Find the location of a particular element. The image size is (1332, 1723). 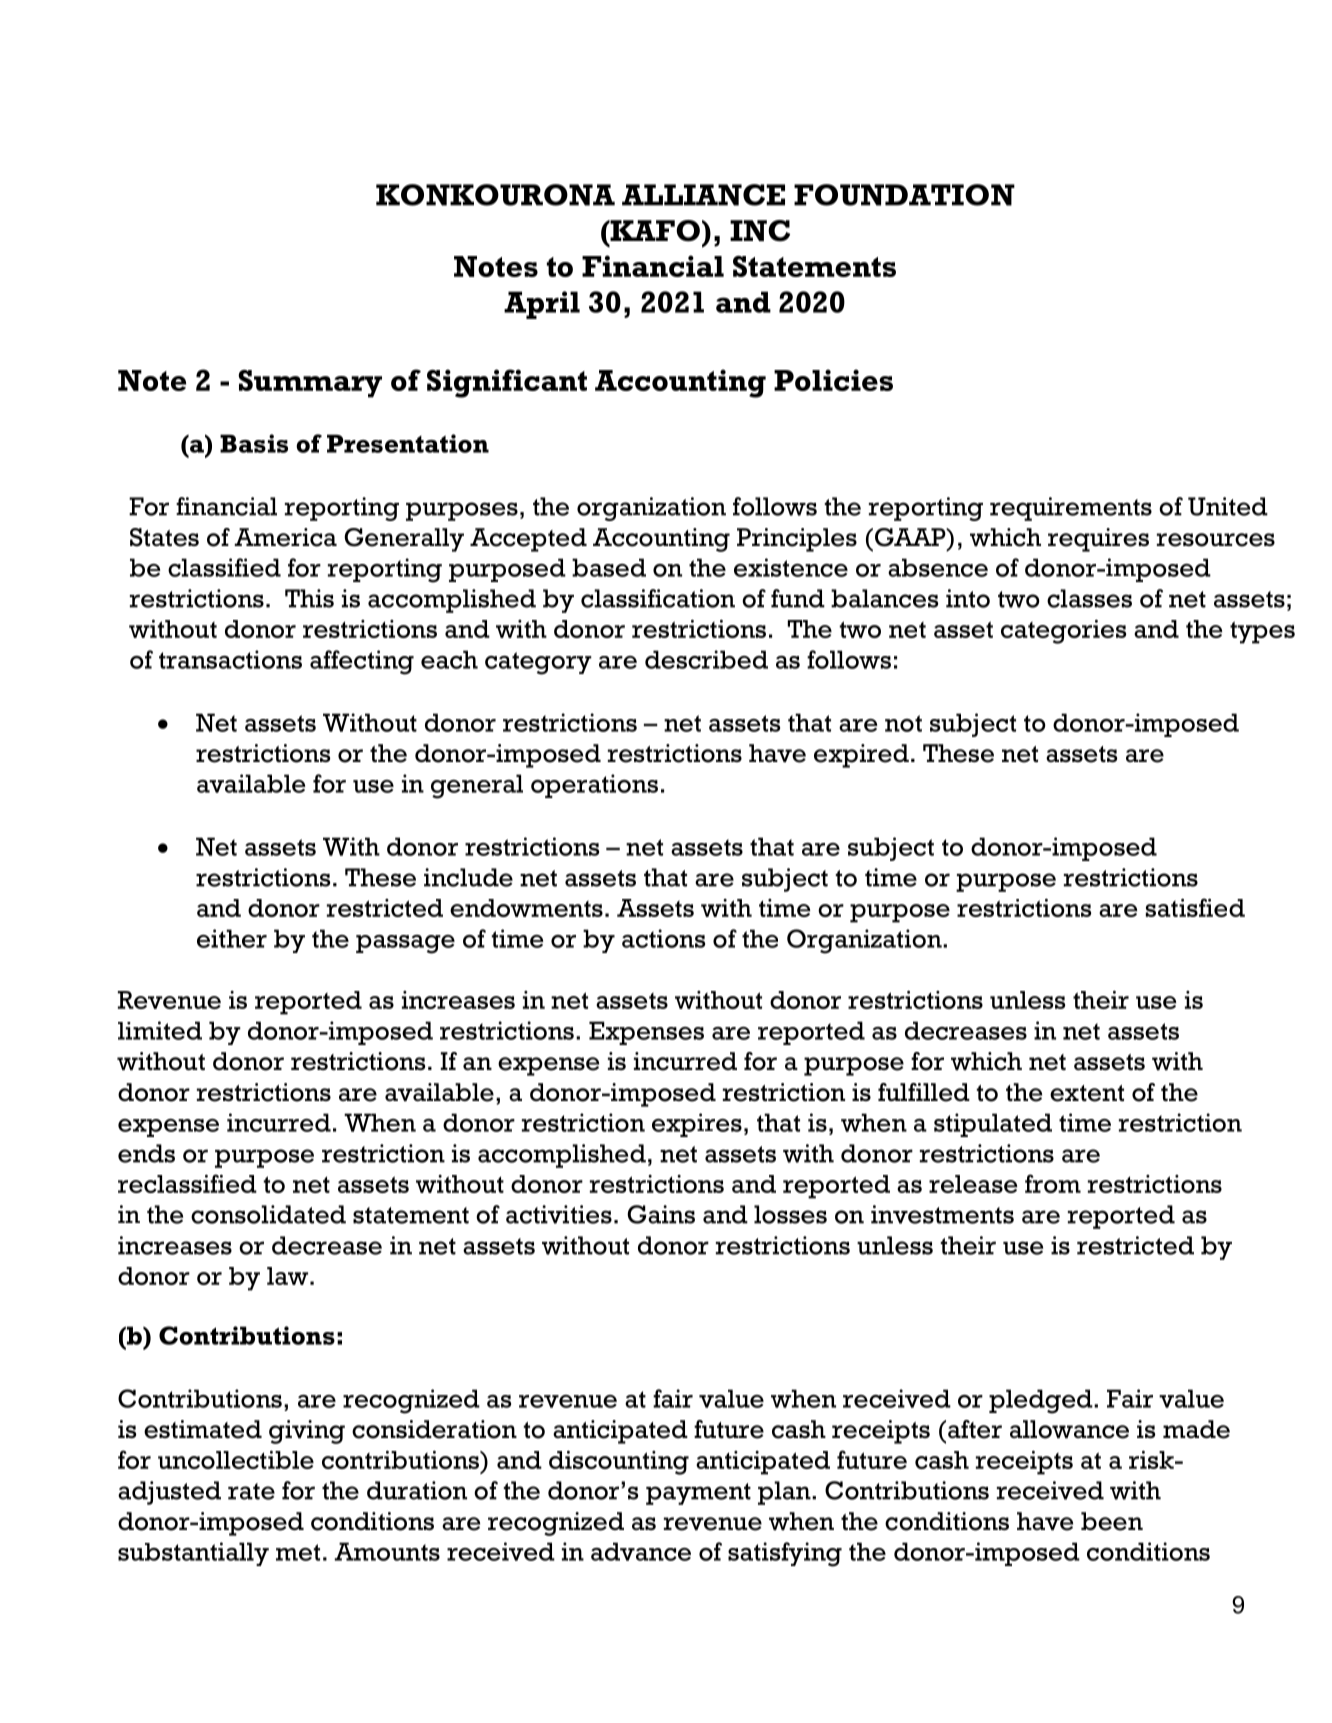

requires is located at coordinates (1098, 540).
